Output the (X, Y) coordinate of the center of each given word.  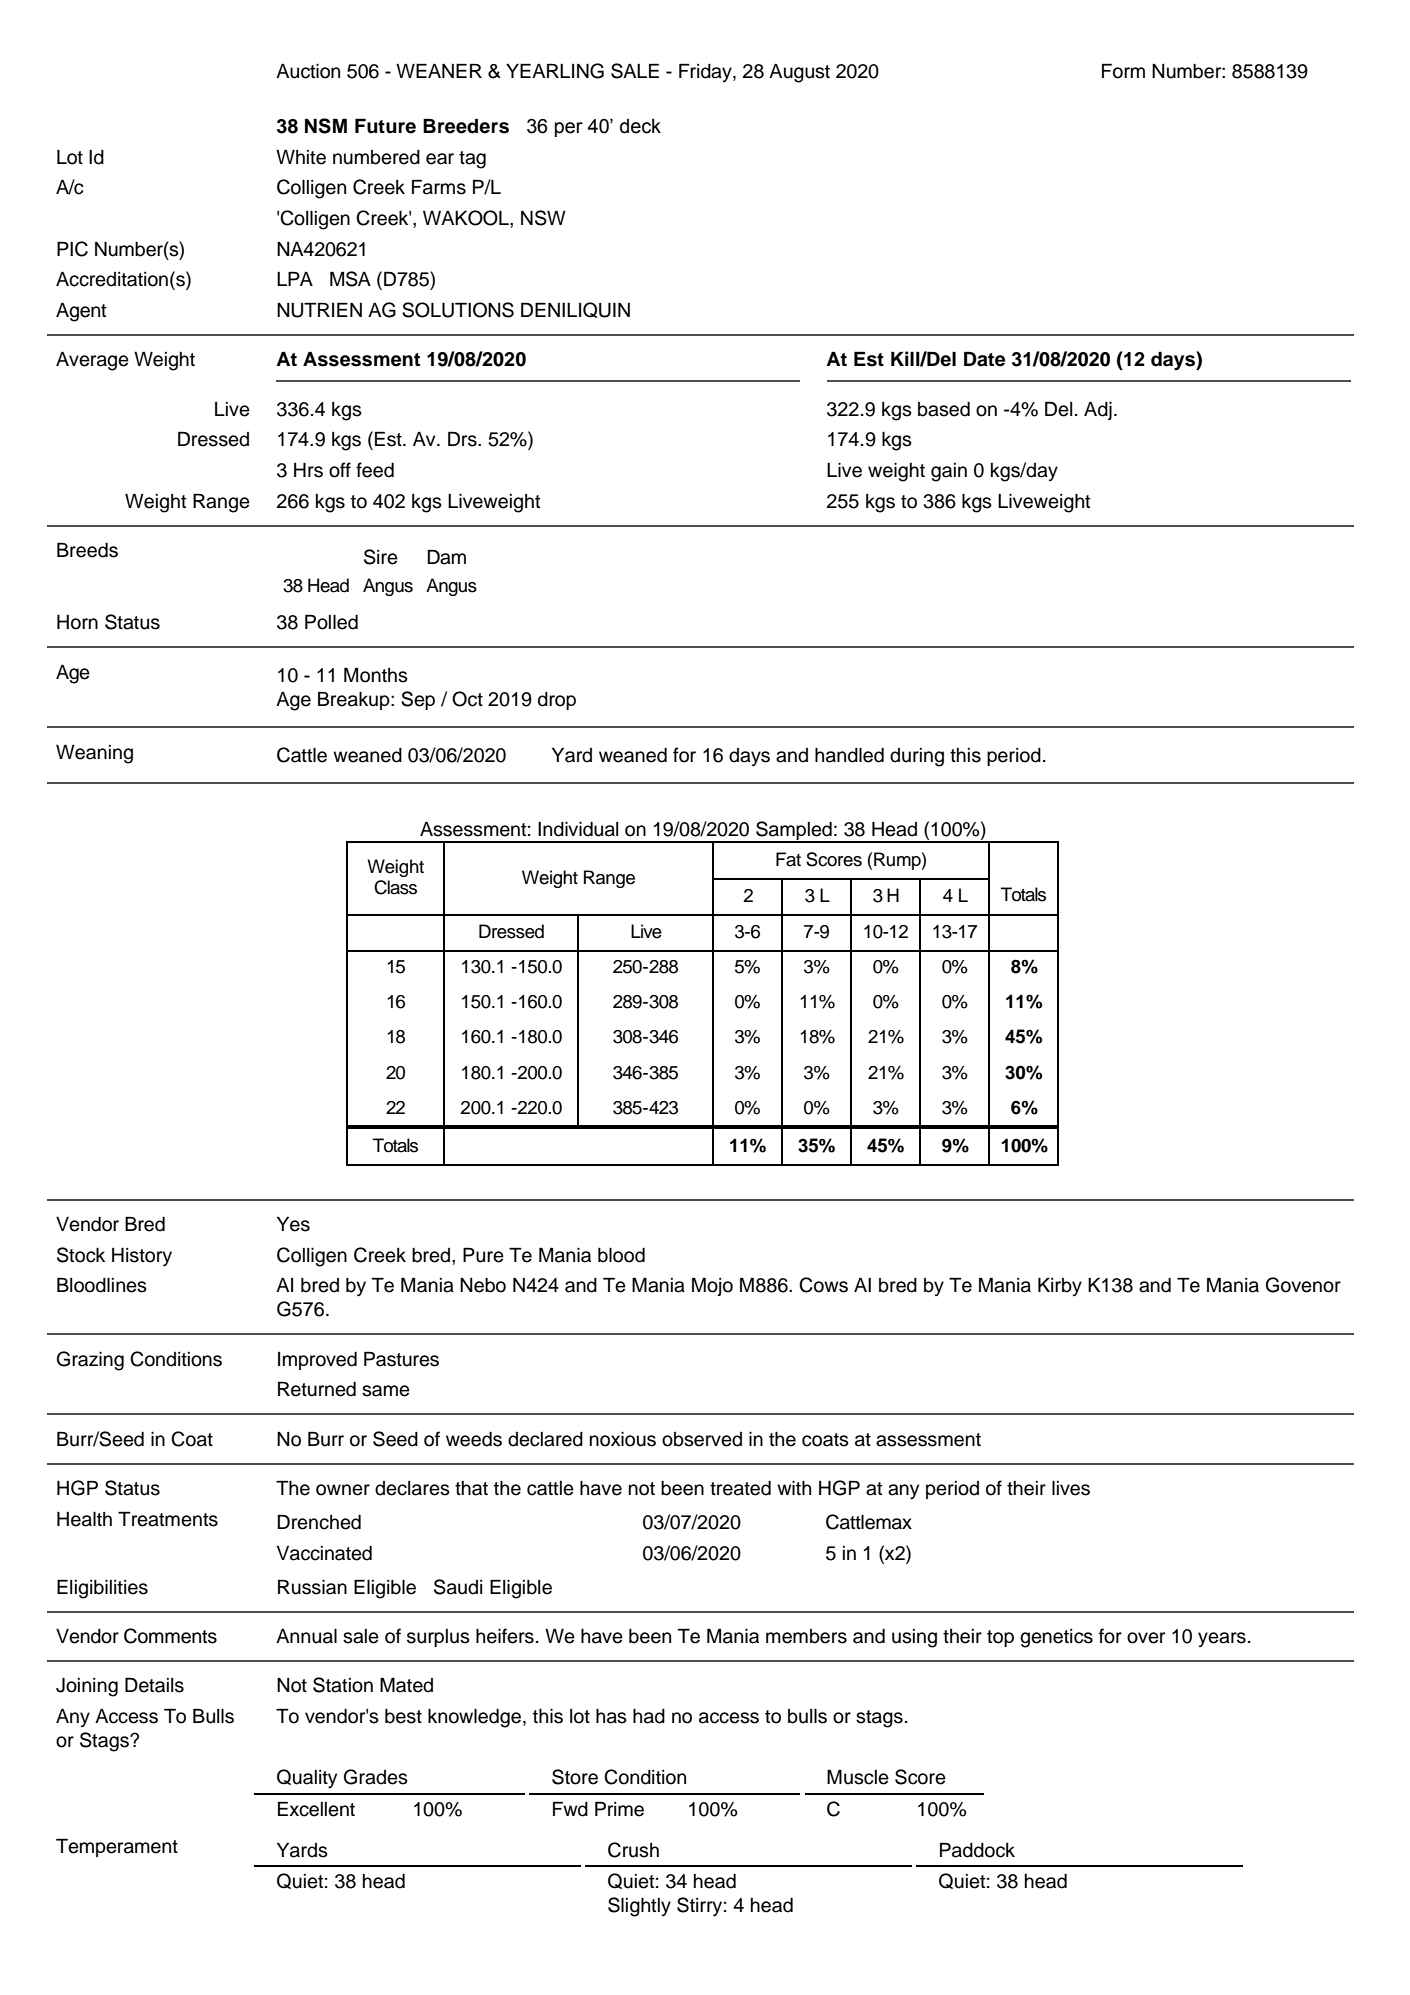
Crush (633, 1850)
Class (395, 887)
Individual (578, 829)
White (301, 157)
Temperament (117, 1848)
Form (1123, 71)
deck (640, 126)
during (917, 757)
